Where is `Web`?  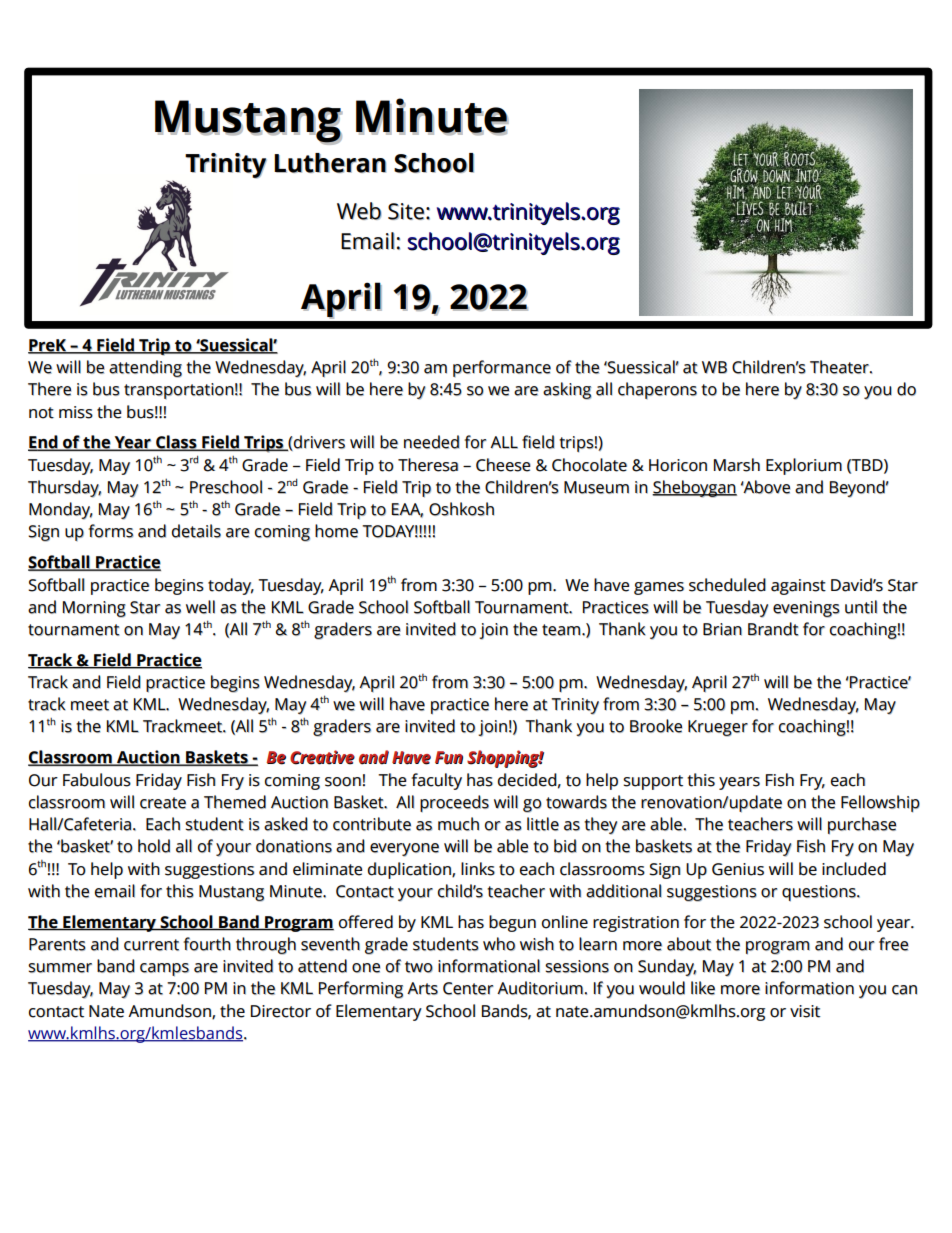
Web is located at coordinates (359, 211).
